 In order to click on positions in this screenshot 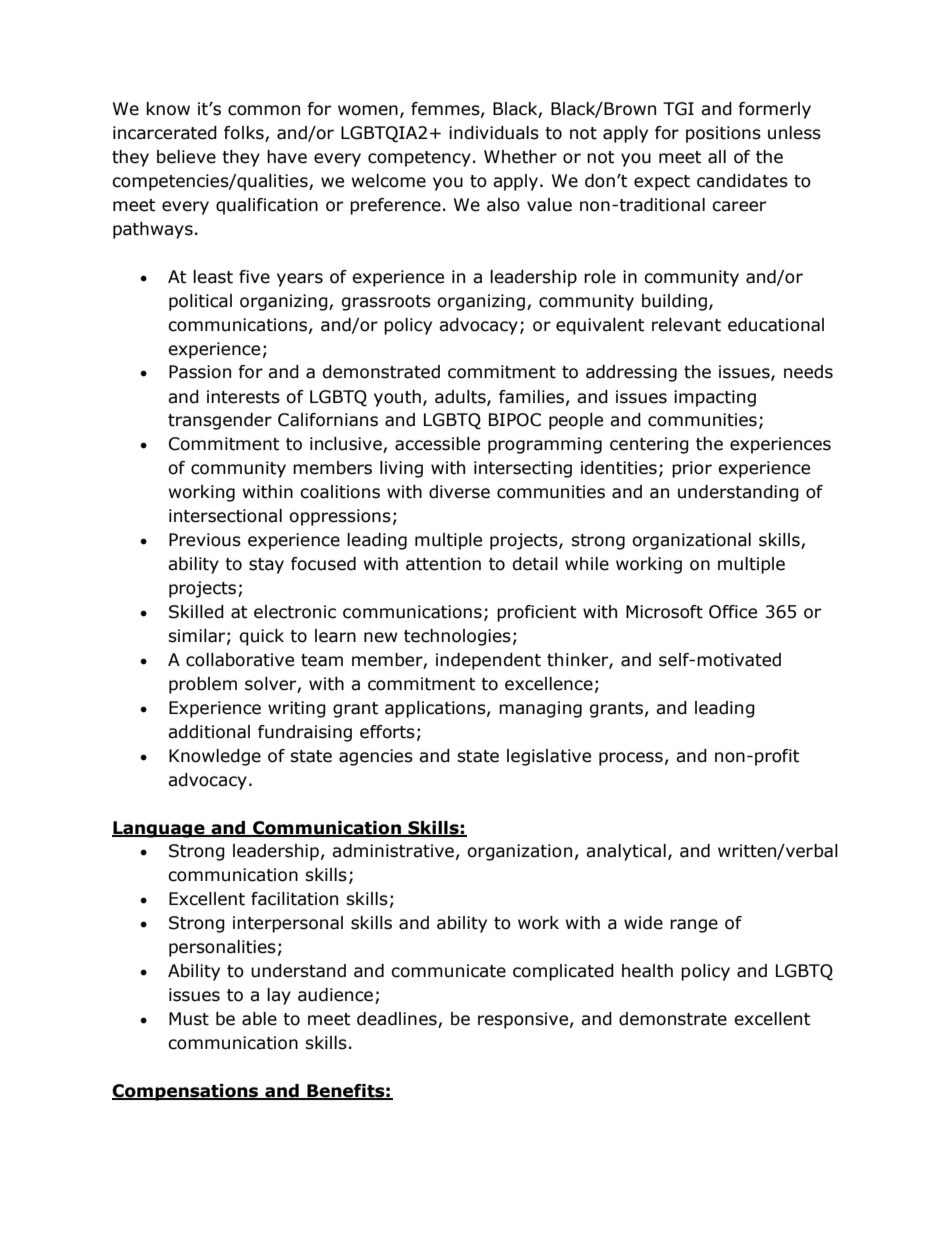, I will do `click(723, 134)`.
